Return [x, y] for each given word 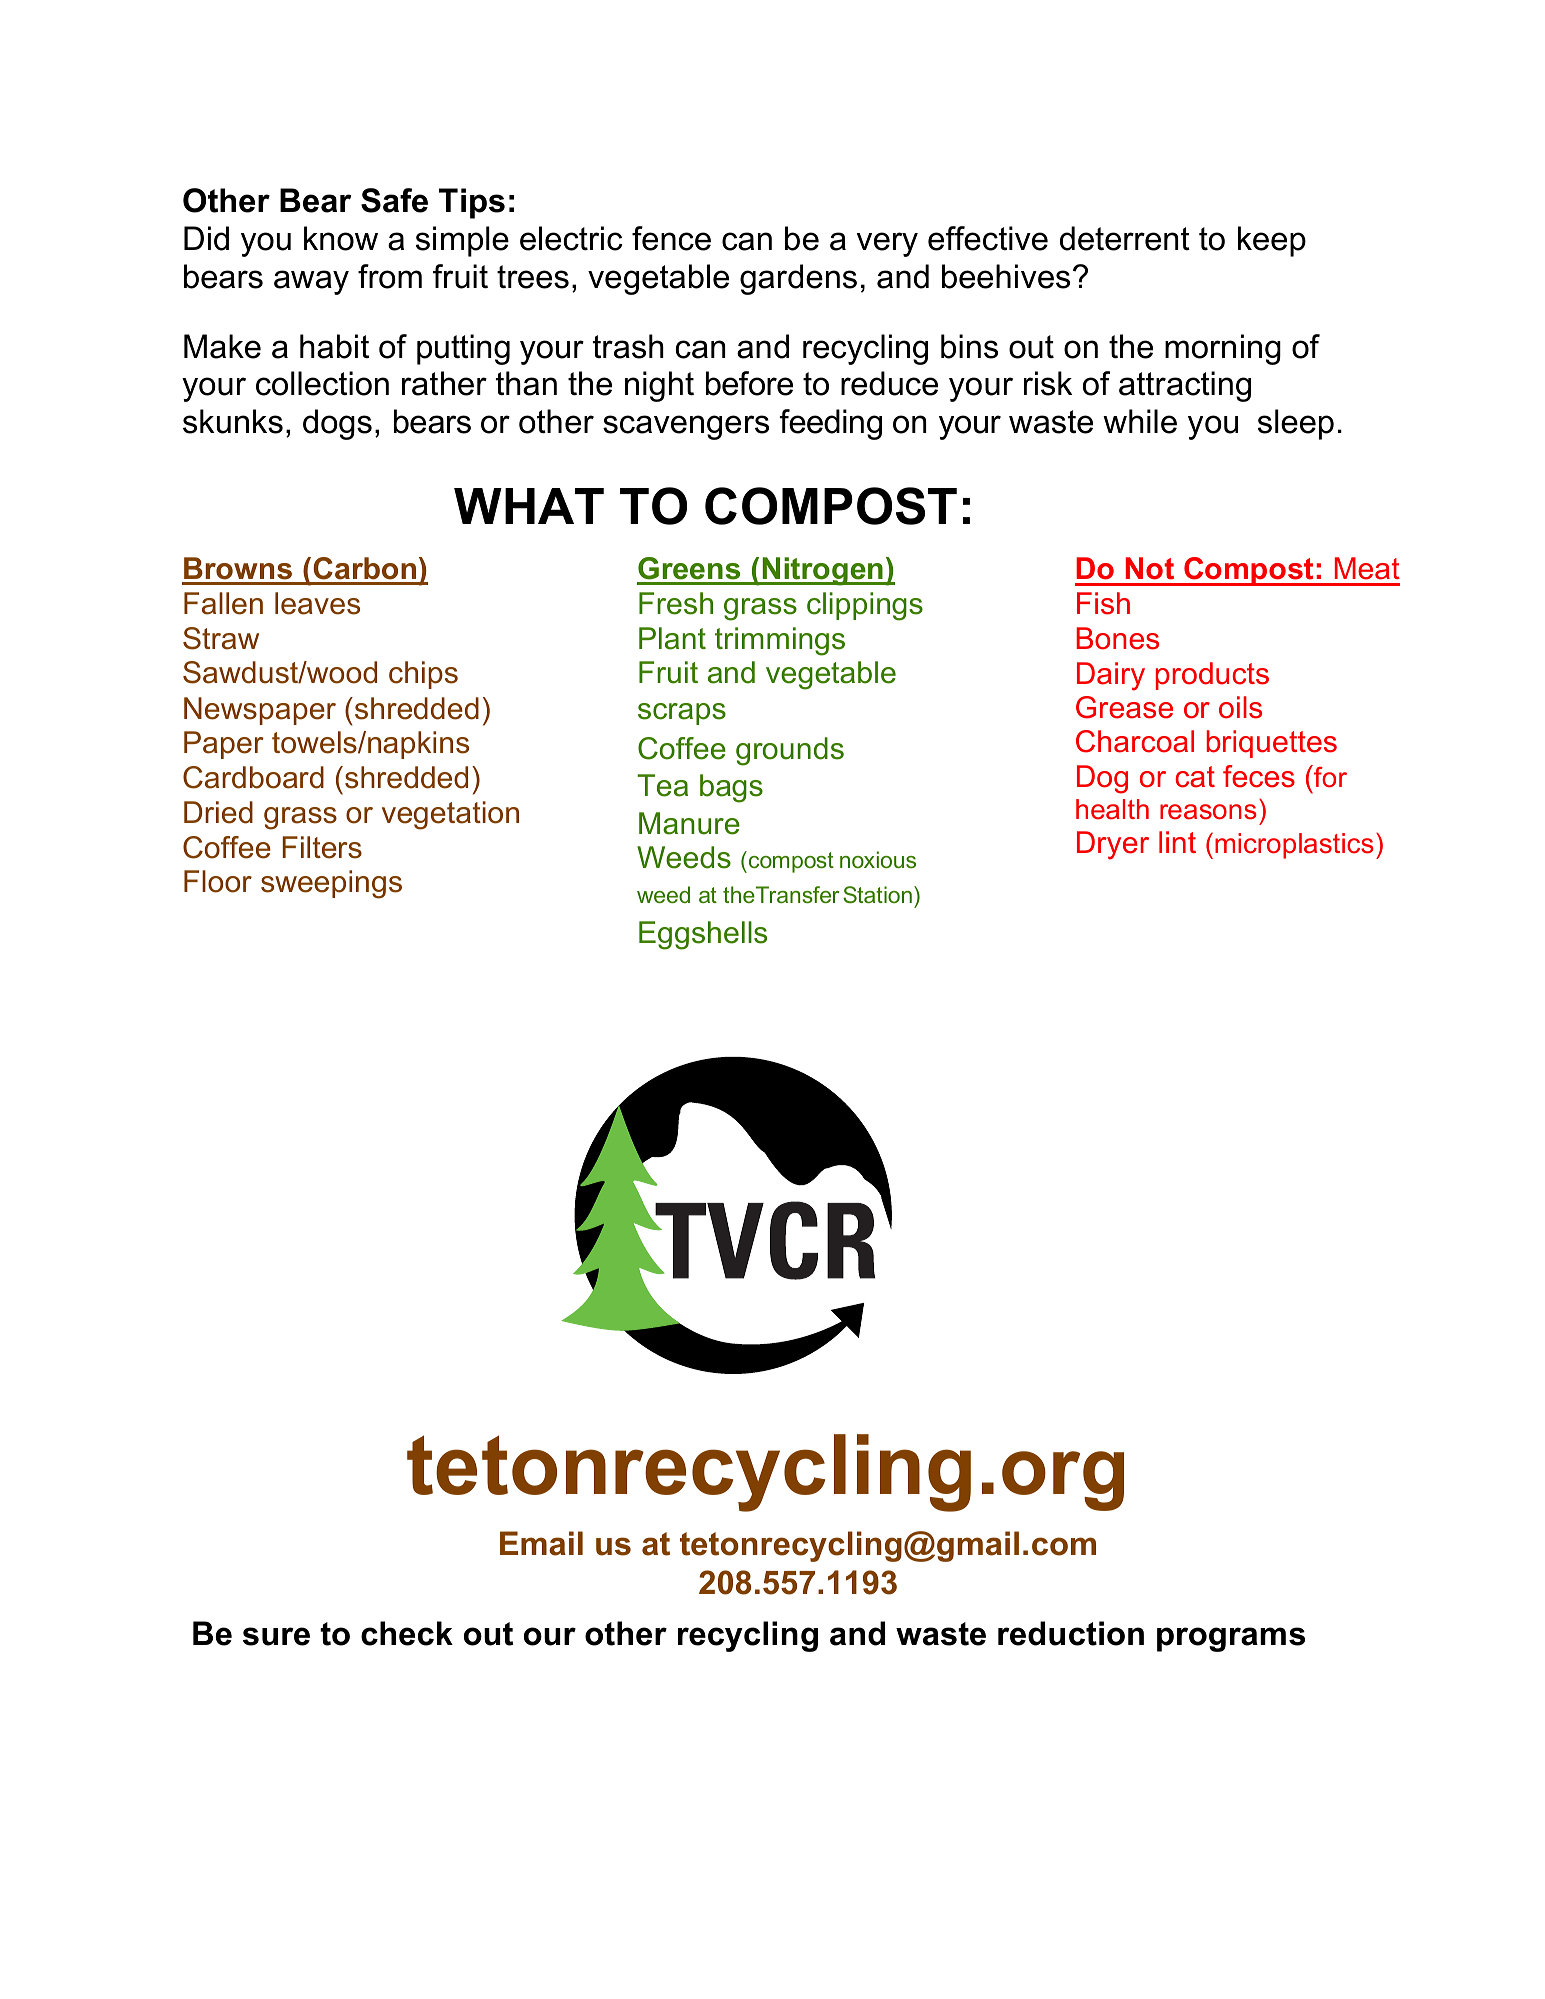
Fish [1103, 603]
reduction [1071, 1633]
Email [541, 1543]
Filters [322, 847]
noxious [878, 859]
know [341, 238]
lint [1177, 842]
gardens [798, 279]
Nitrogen [823, 571]
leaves [317, 603]
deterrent [1125, 238]
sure [276, 1636]
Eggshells [703, 935]
